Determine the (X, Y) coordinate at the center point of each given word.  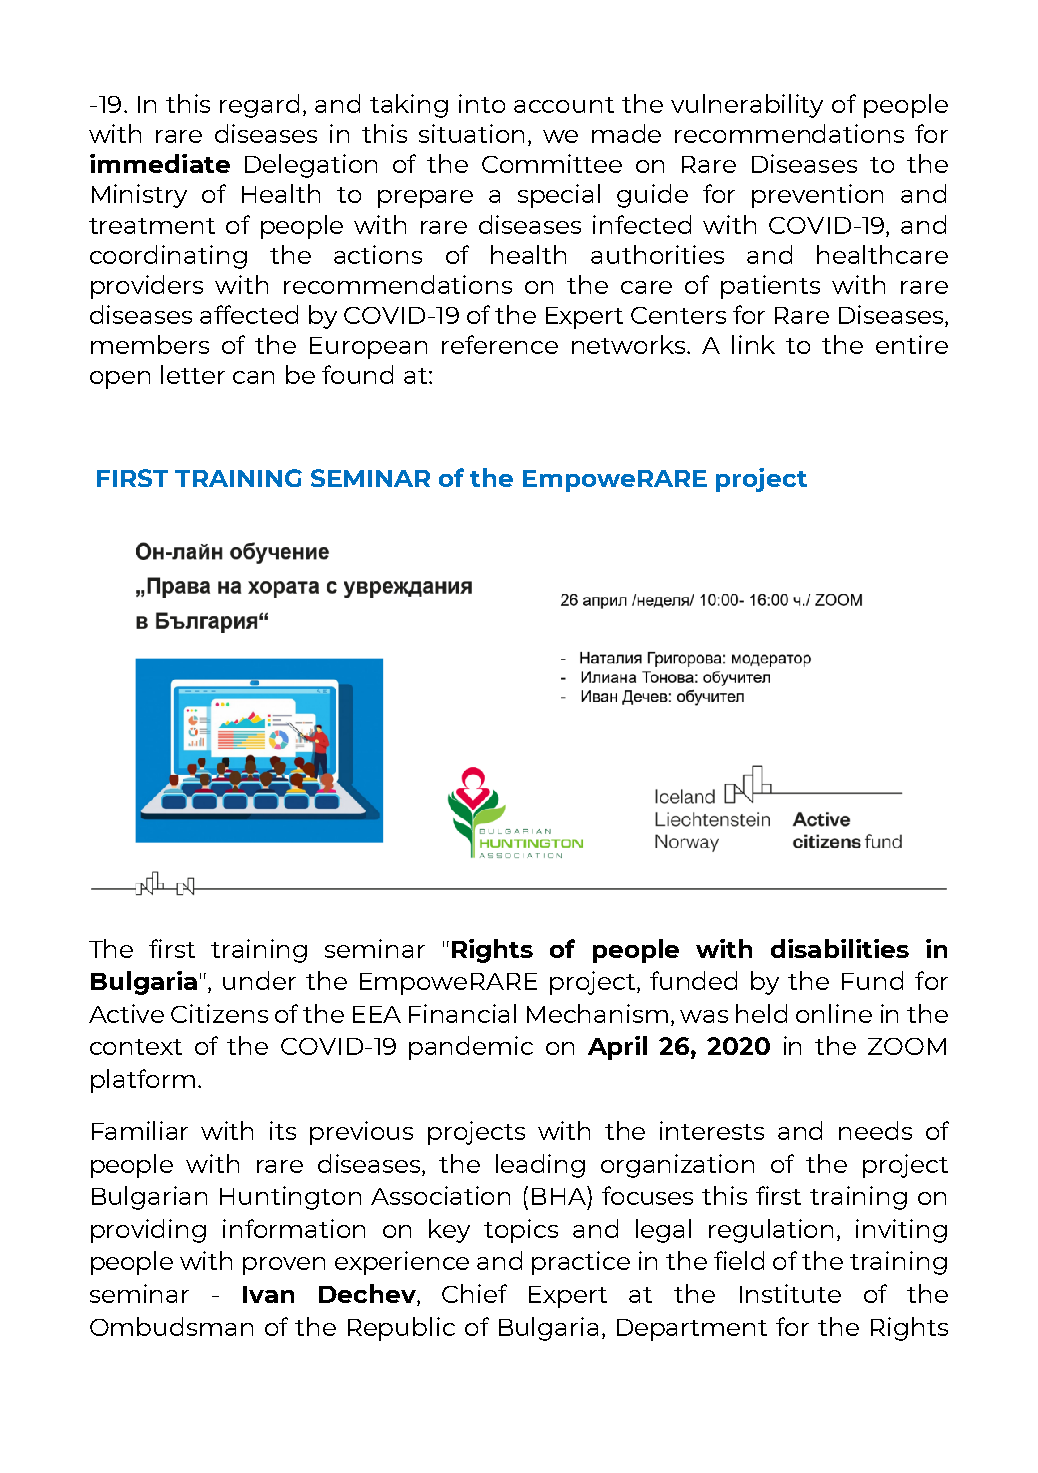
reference (500, 344)
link (753, 344)
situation (471, 133)
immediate (160, 163)
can (253, 377)
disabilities (840, 948)
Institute (790, 1293)
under (259, 980)
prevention (817, 196)
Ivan (268, 1294)
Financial (462, 1013)
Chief (474, 1293)
